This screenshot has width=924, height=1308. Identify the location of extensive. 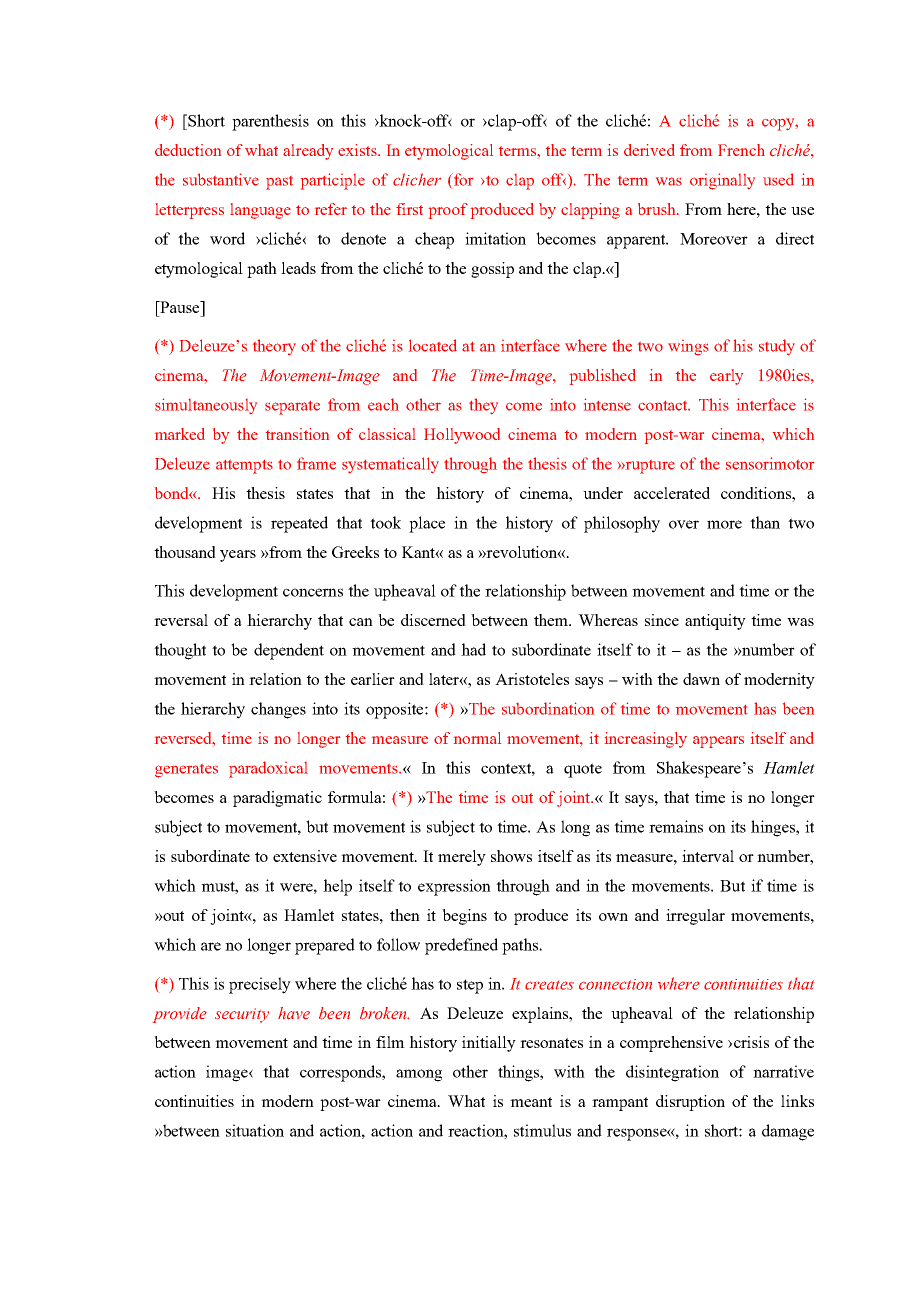
(305, 856).
